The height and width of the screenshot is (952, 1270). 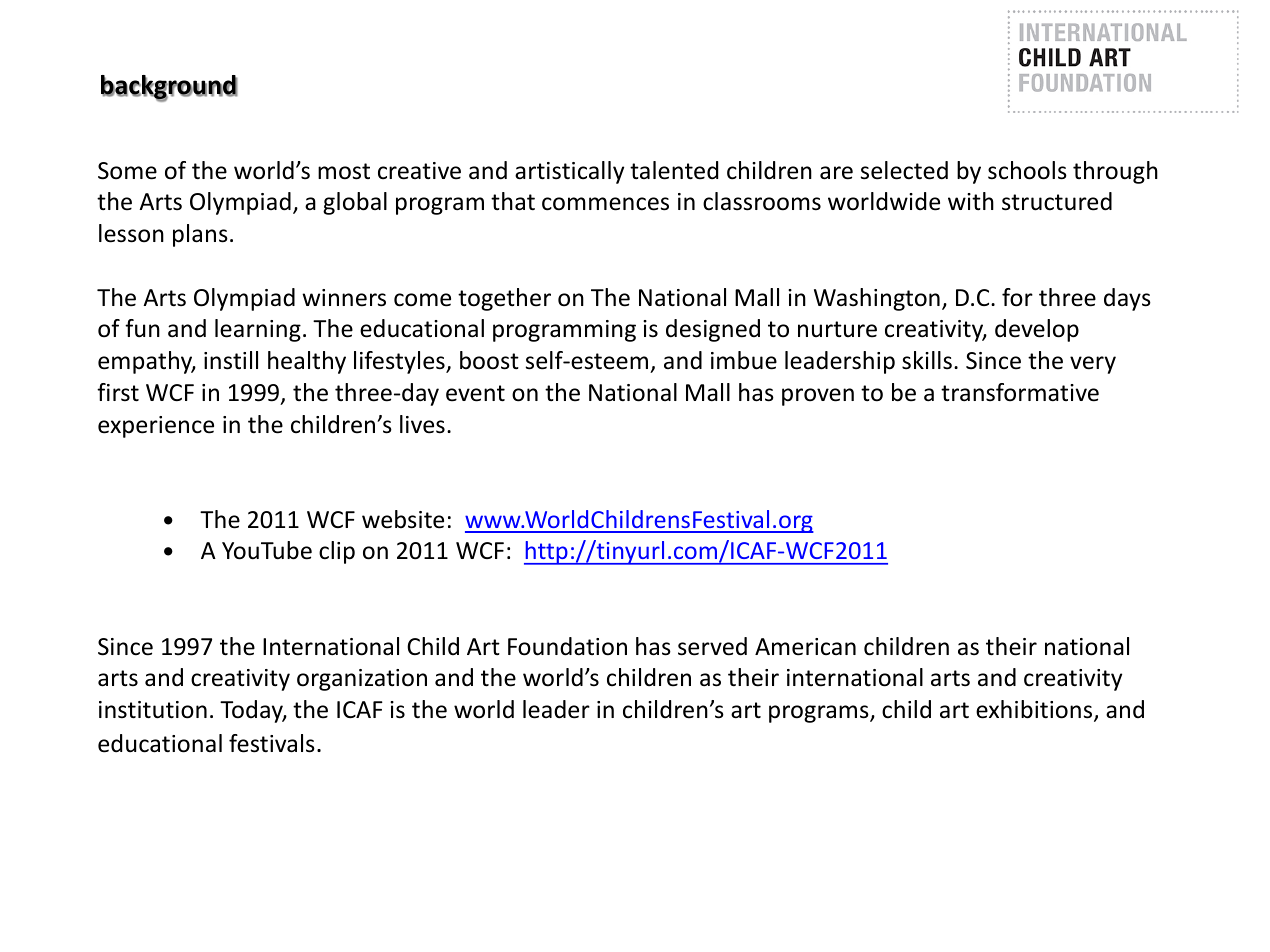 I want to click on Foundation, so click(x=567, y=646).
